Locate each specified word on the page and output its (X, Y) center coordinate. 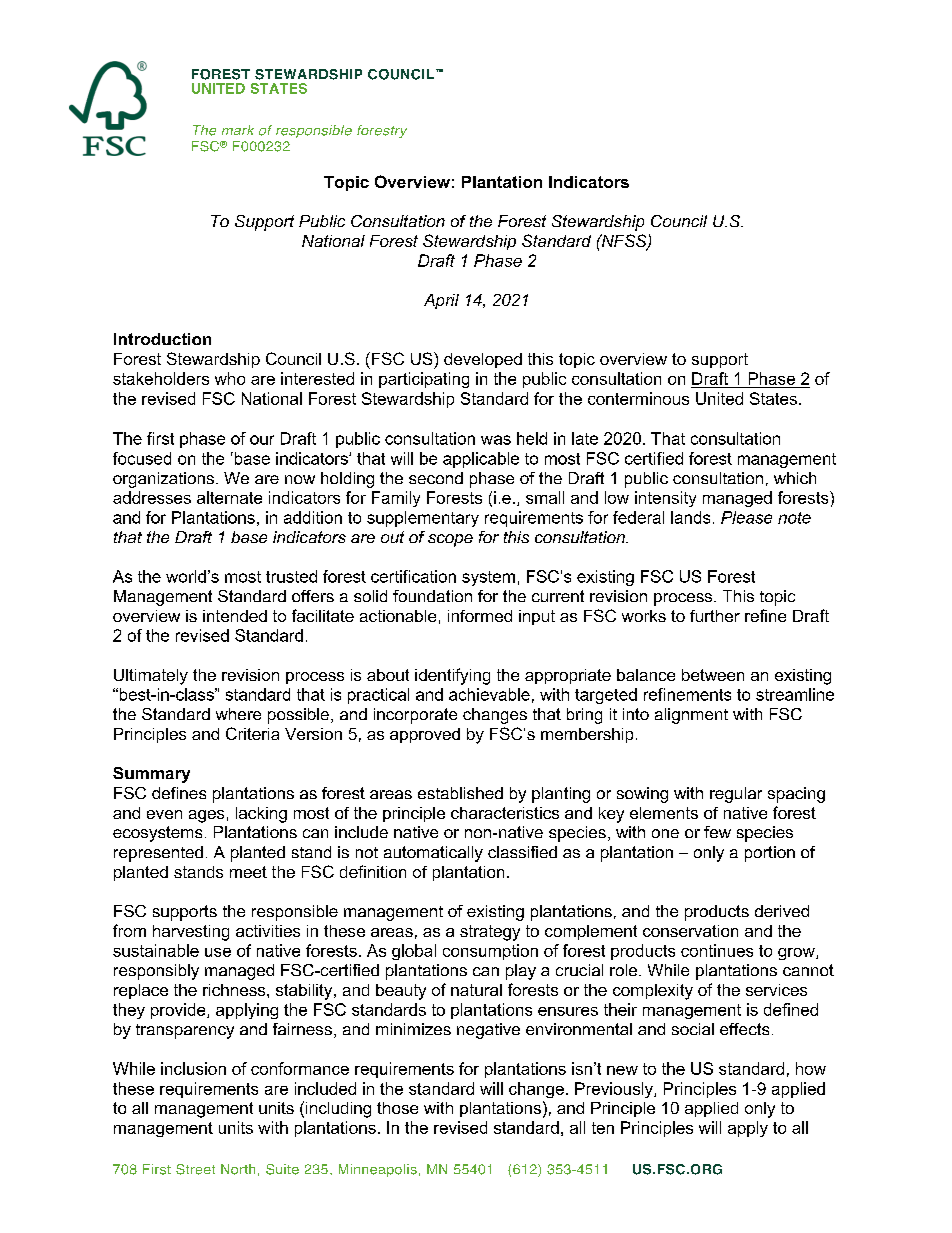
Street (195, 1169)
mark (238, 130)
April (441, 301)
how (811, 1068)
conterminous (638, 398)
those (397, 1108)
